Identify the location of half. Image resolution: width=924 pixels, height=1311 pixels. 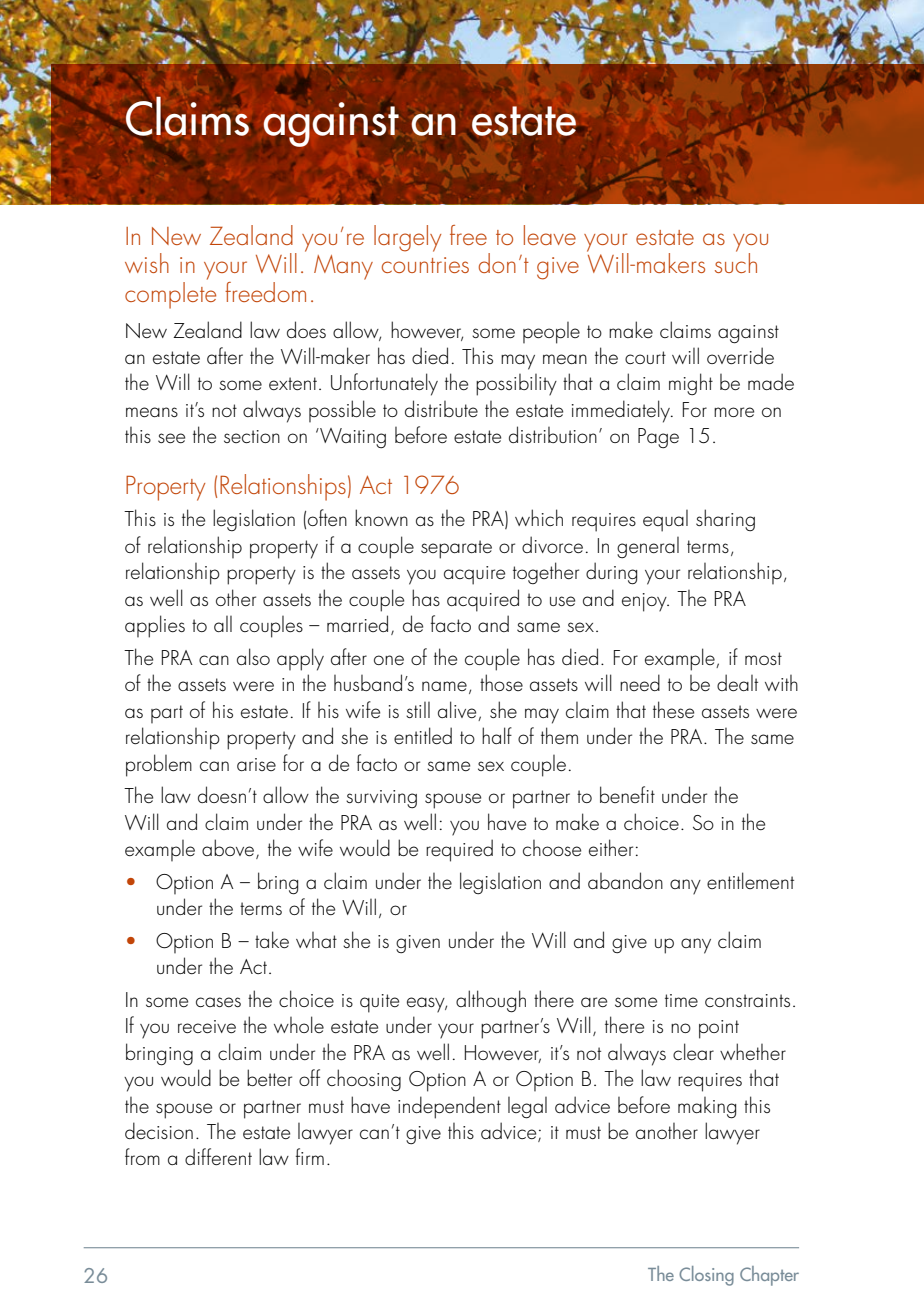
(497, 735).
